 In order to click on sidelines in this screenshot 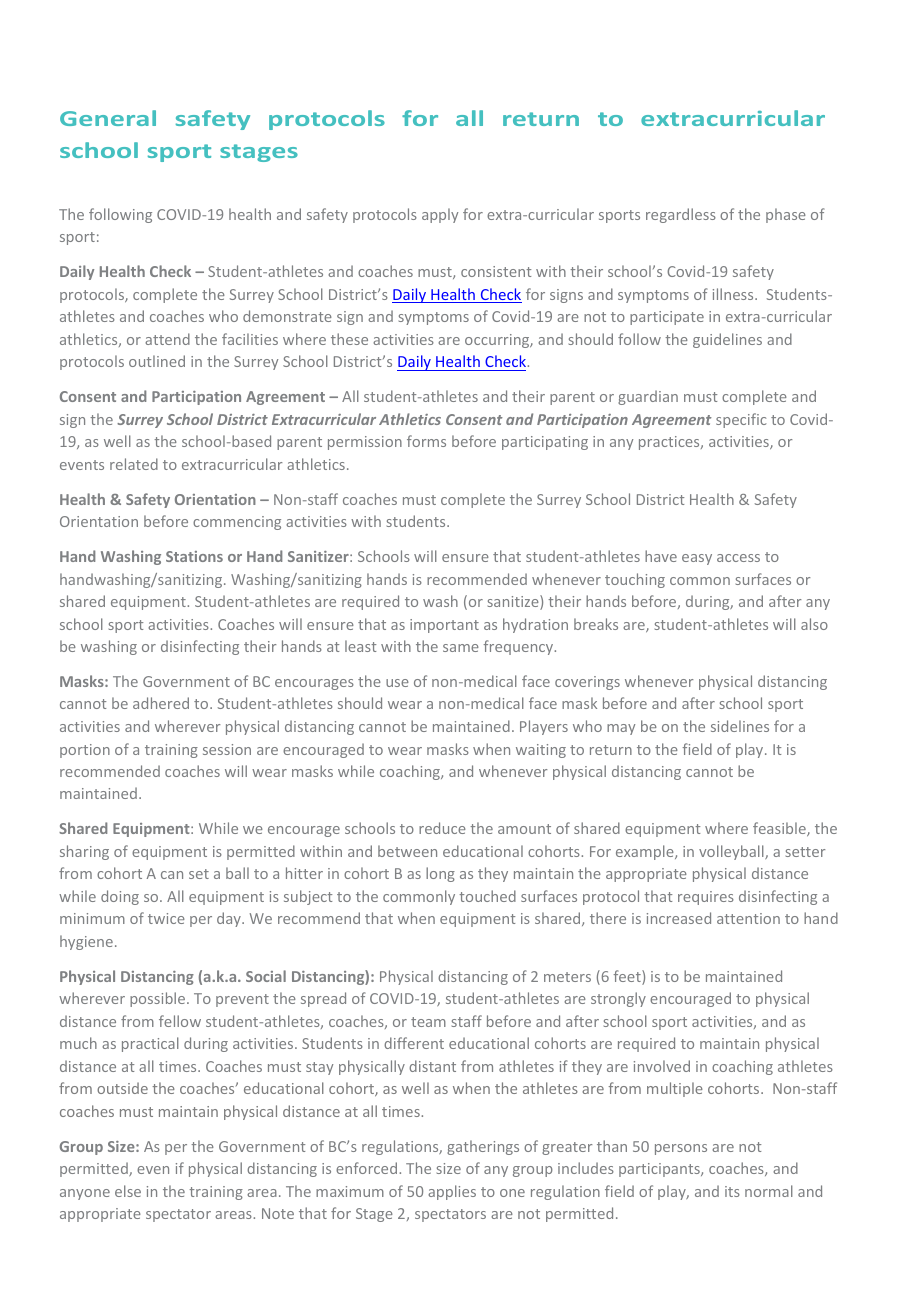, I will do `click(740, 726)`.
